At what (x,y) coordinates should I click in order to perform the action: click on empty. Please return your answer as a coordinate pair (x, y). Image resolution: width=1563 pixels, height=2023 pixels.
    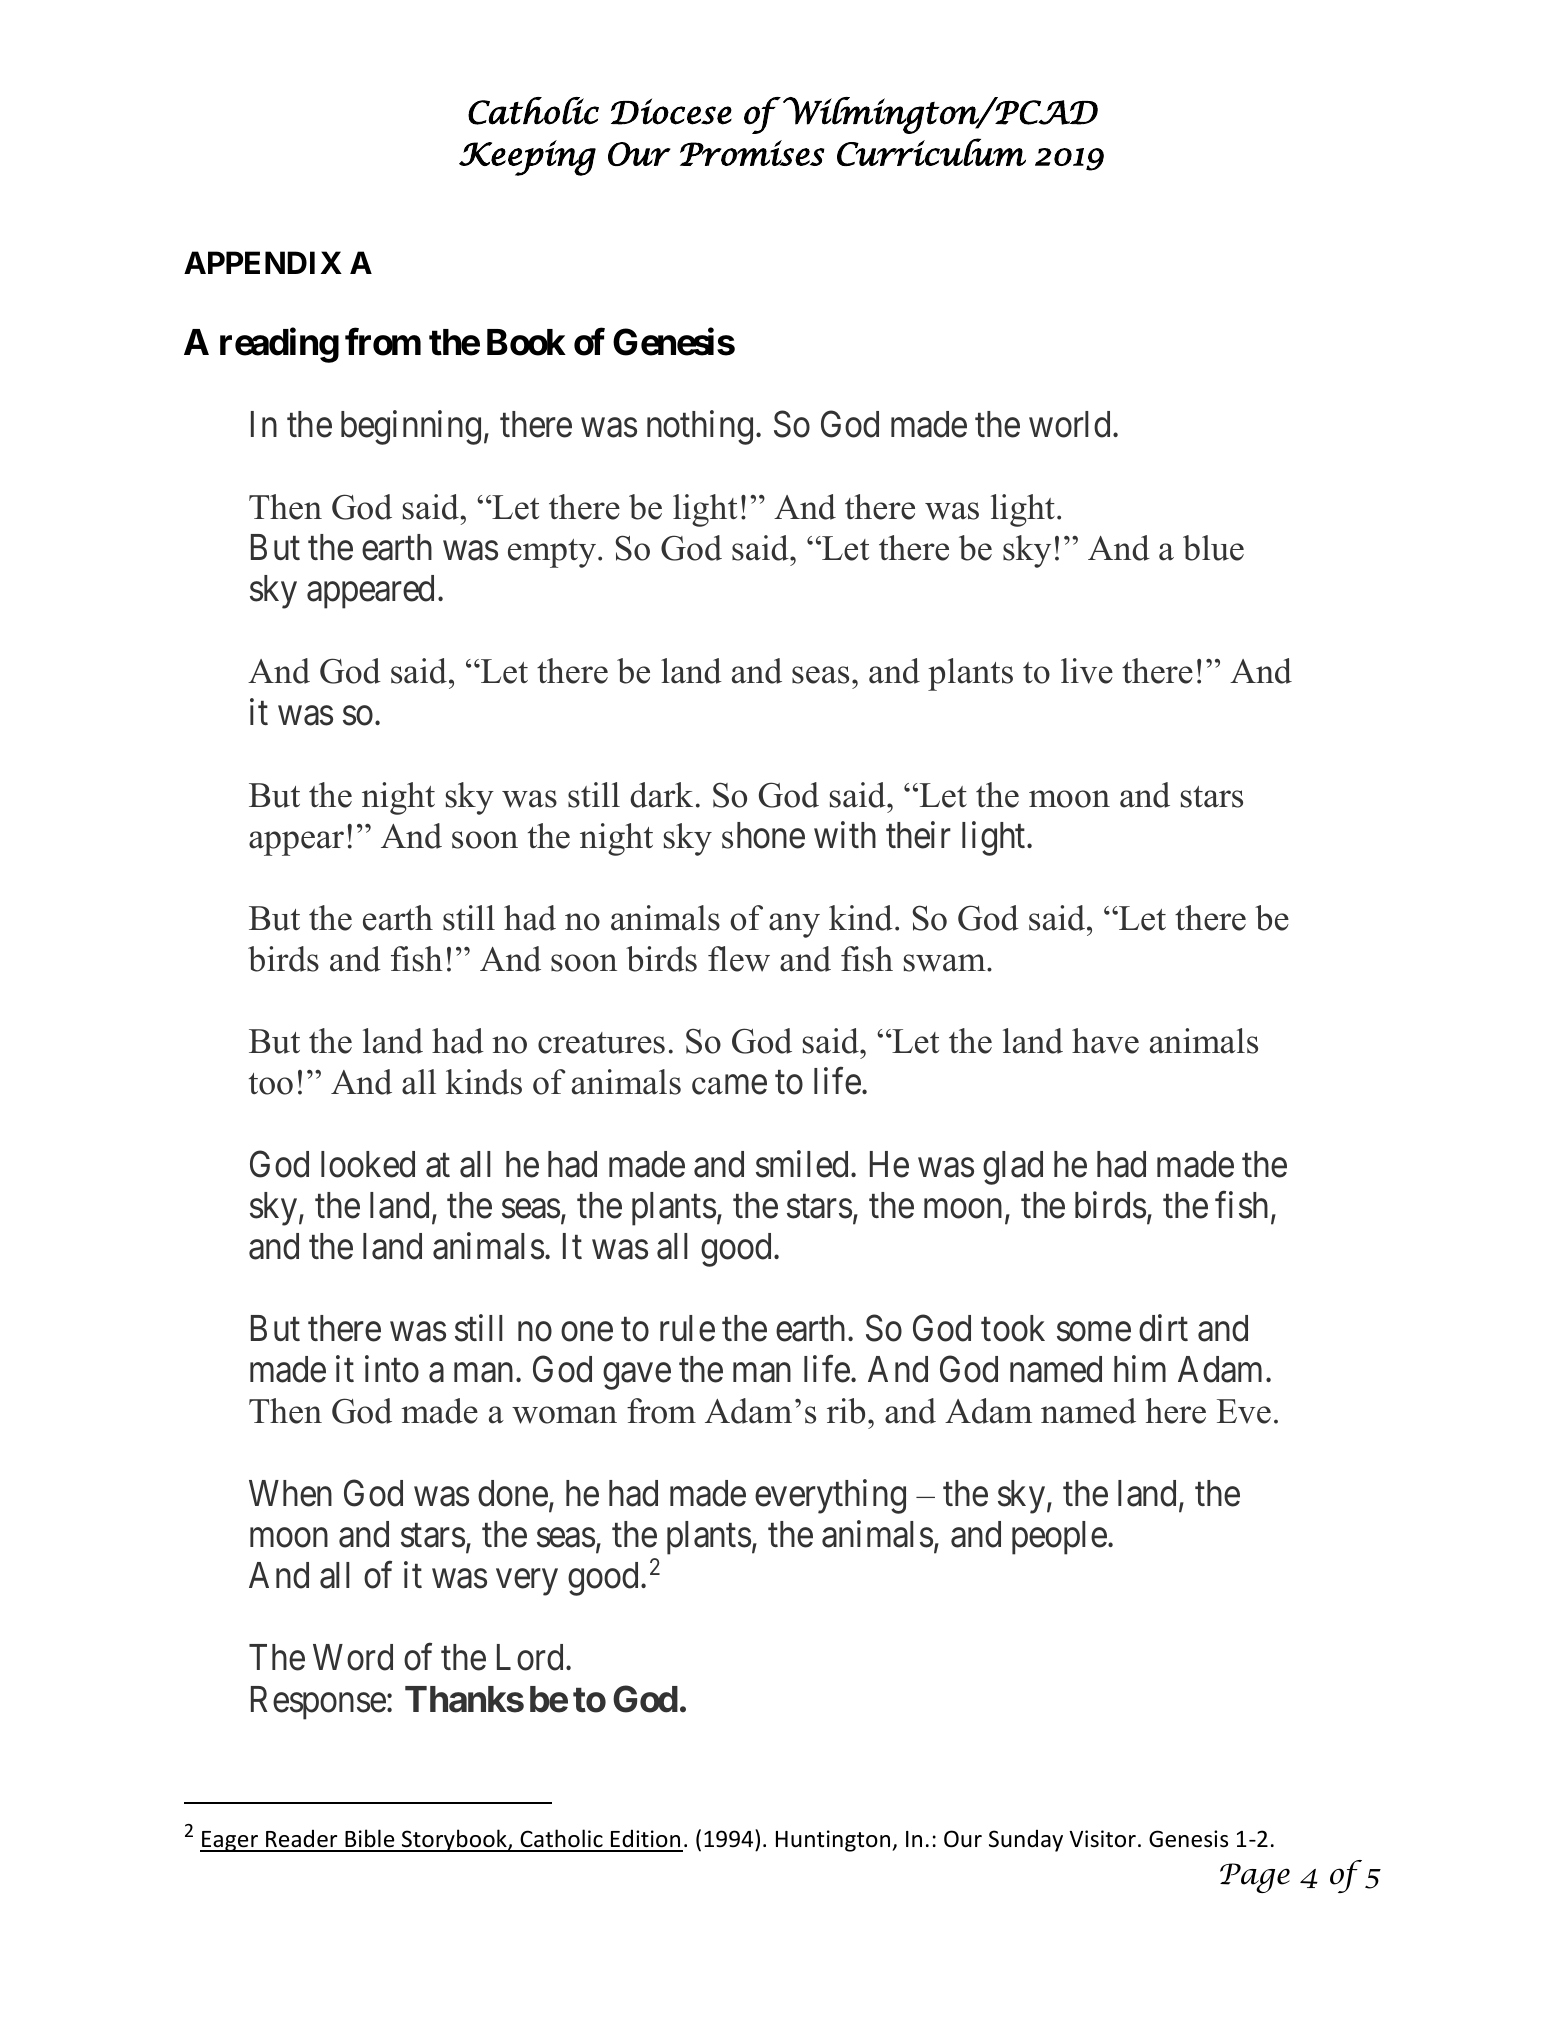
    Looking at the image, I should click on (552, 553).
